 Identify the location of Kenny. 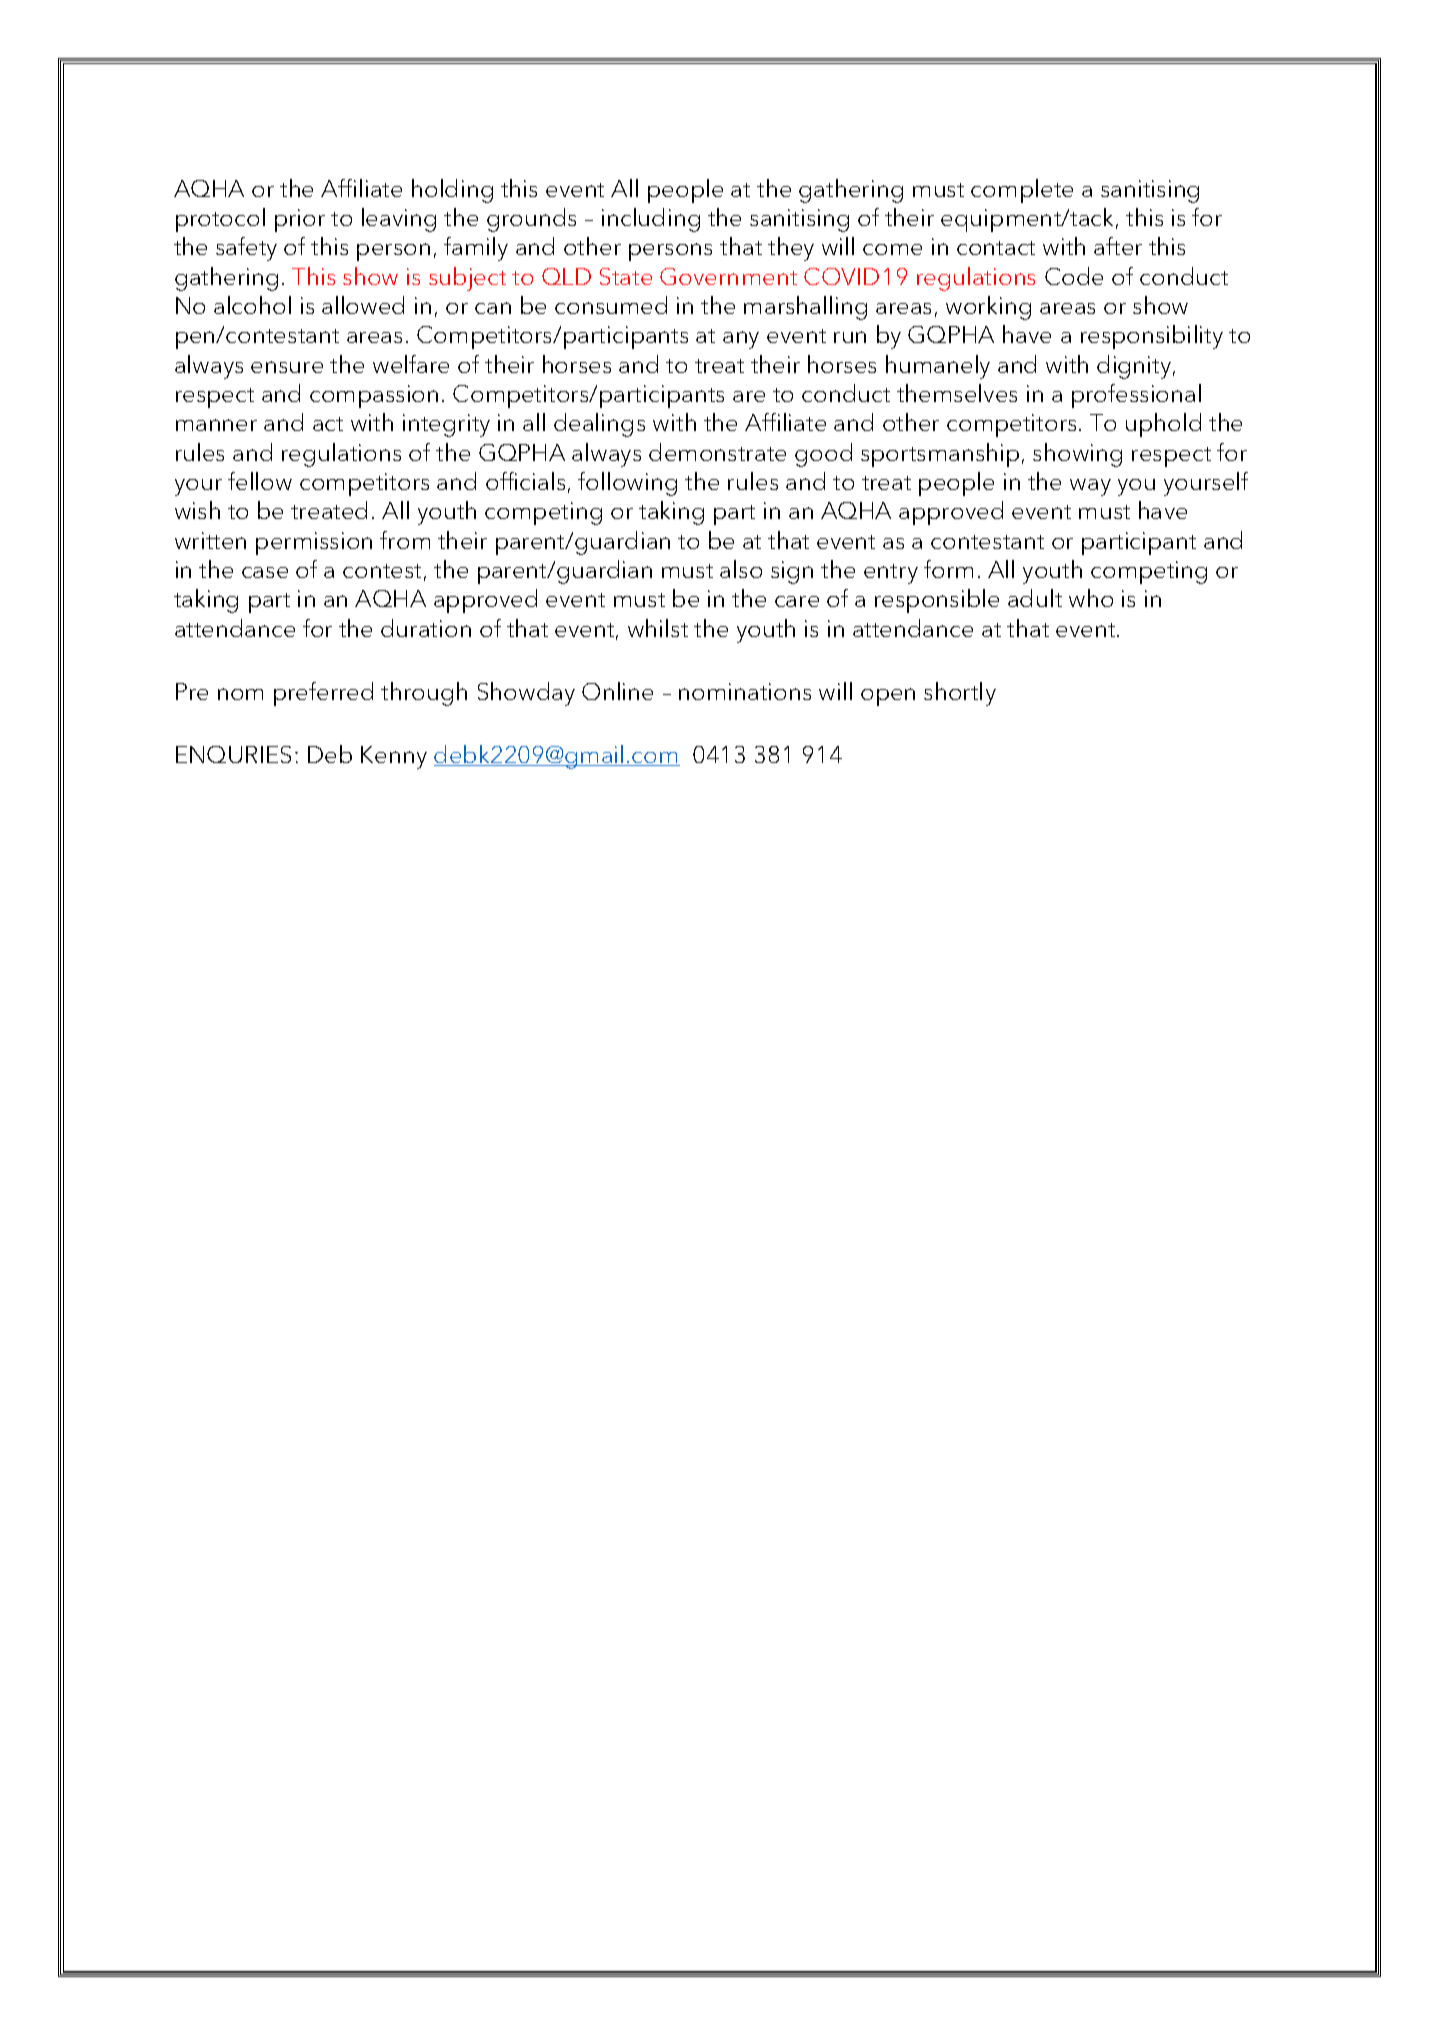
(394, 757).
